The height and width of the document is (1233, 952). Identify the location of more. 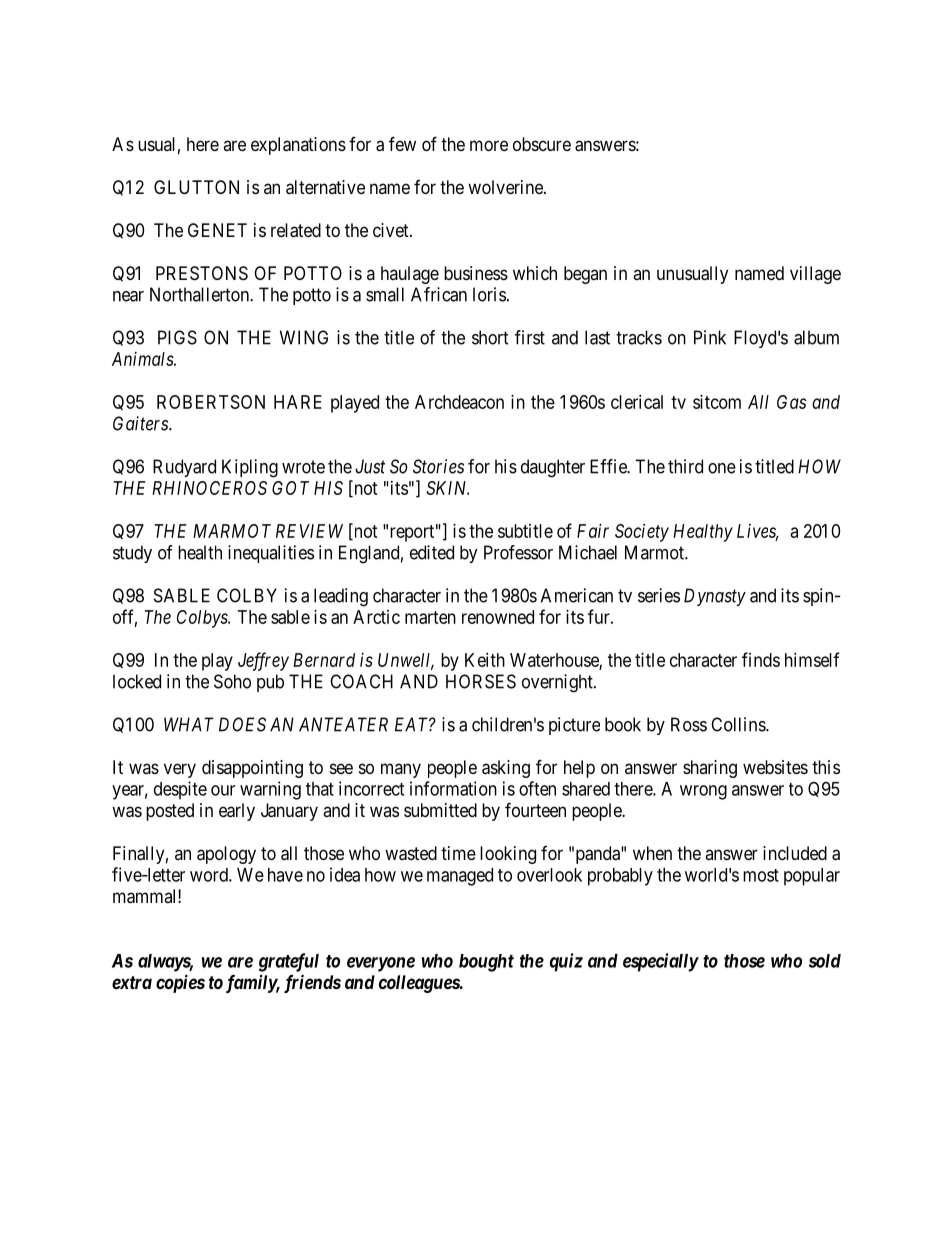
(489, 145).
